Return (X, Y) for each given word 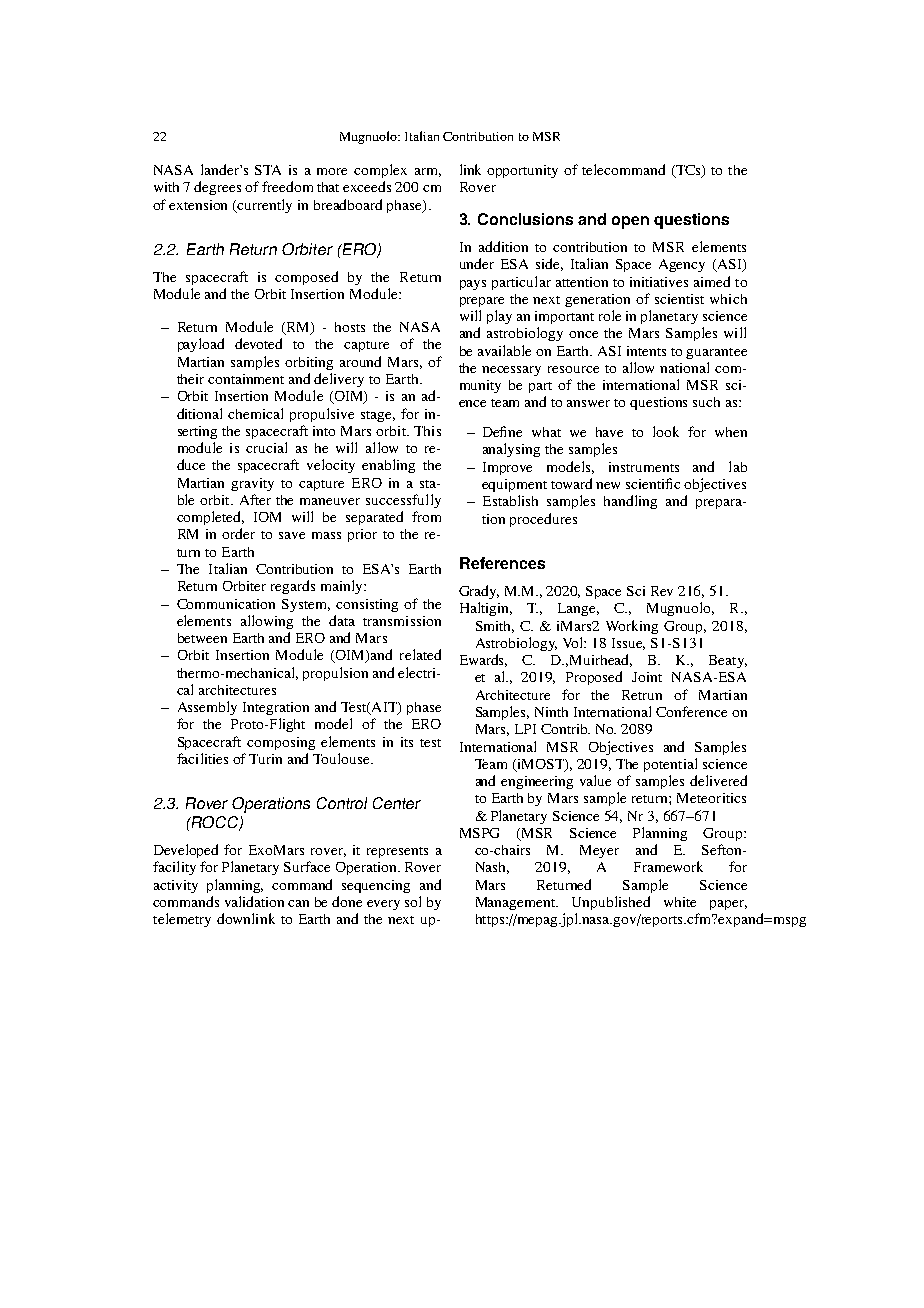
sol (413, 901)
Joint (647, 677)
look (666, 431)
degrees (217, 188)
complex (380, 171)
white (680, 902)
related (420, 654)
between (202, 638)
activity (176, 886)
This (427, 431)
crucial (266, 447)
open (630, 222)
